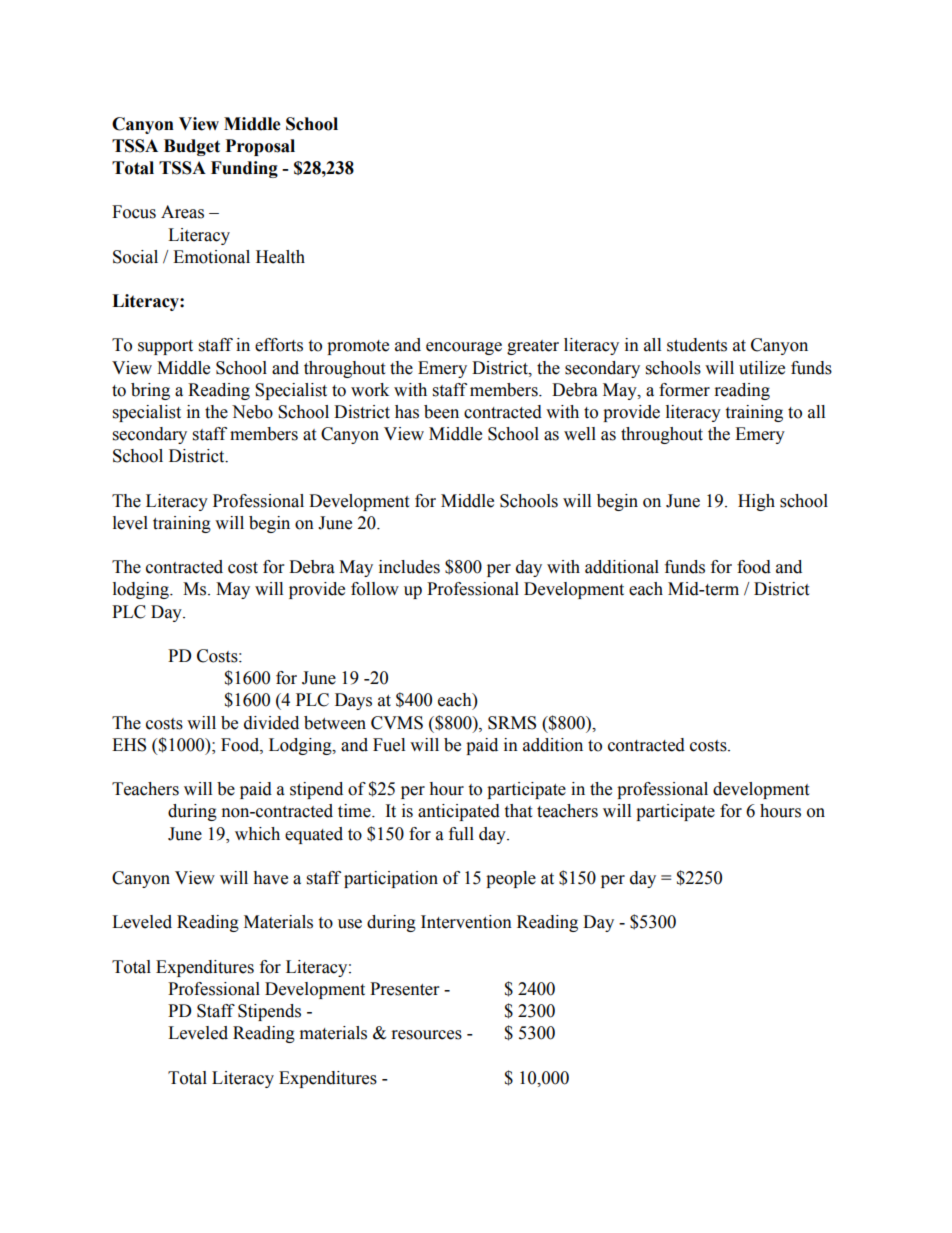  Describe the element at coordinates (518, 811) in the page. I see `that` at that location.
